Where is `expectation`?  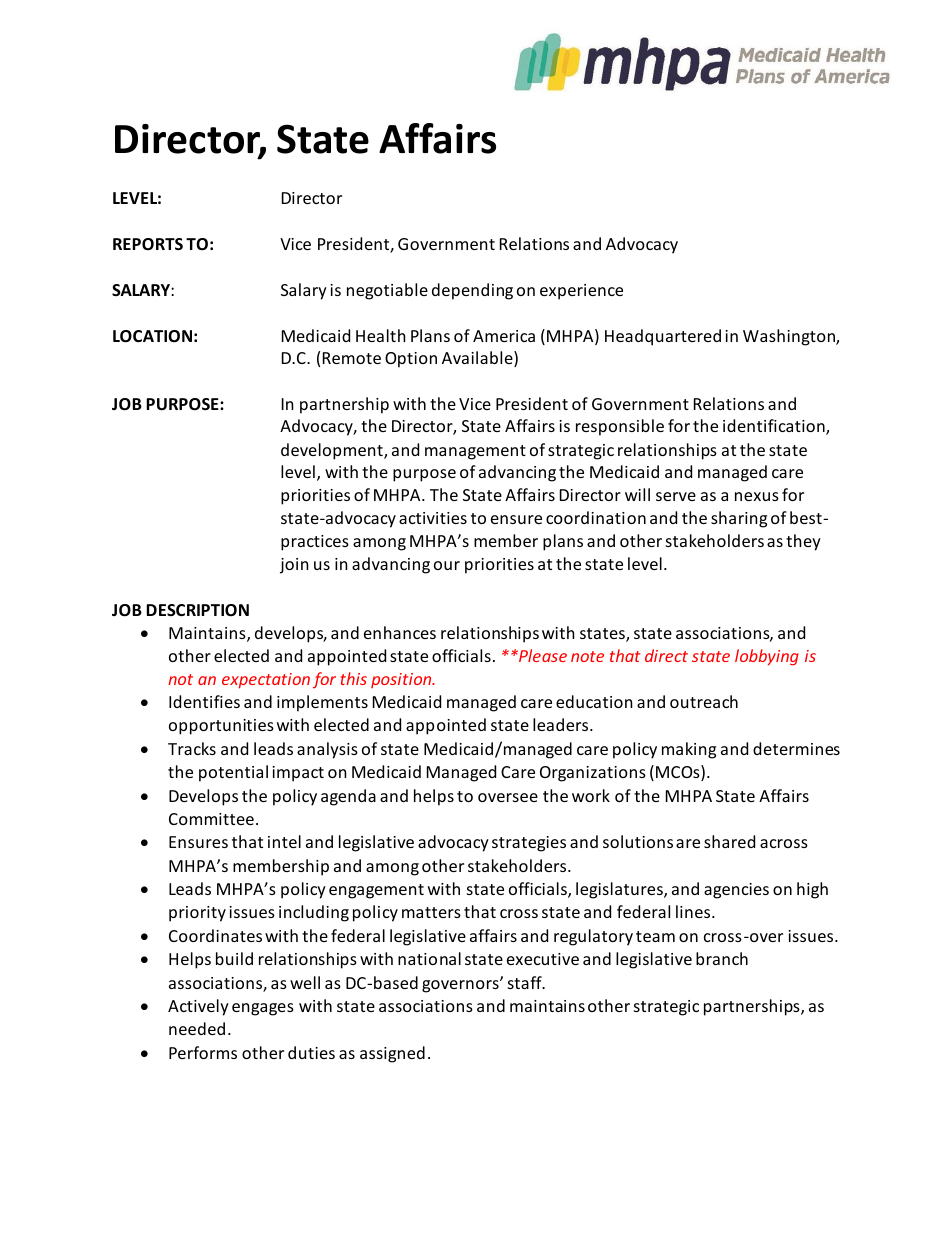
expectation is located at coordinates (266, 681).
